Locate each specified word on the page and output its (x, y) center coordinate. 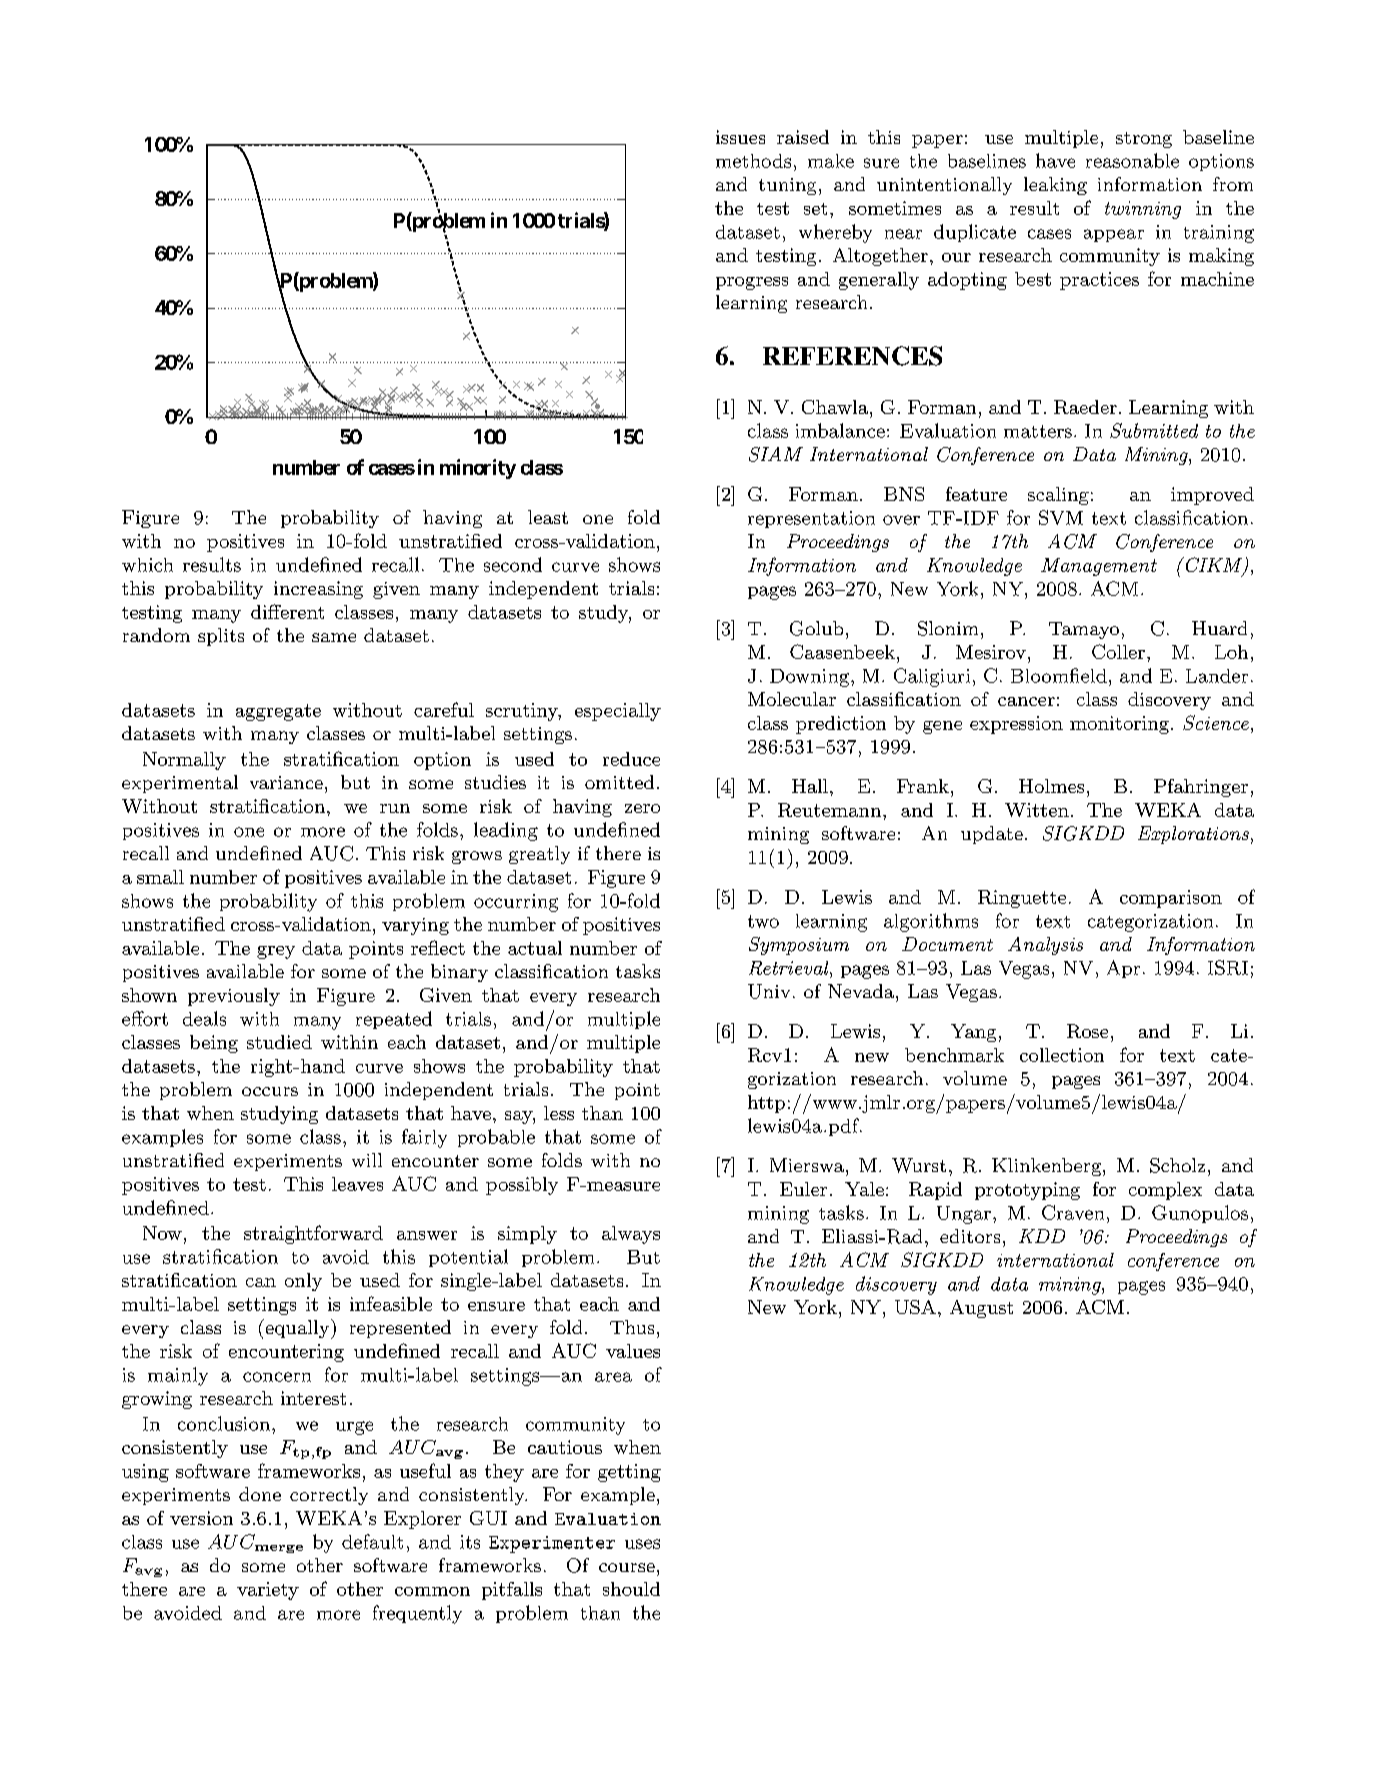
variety (268, 1591)
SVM (1061, 517)
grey (276, 952)
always (631, 1235)
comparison (1171, 899)
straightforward (313, 1234)
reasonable (1132, 160)
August (981, 1309)
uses (642, 1544)
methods (753, 161)
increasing (318, 590)
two (763, 921)
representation (811, 519)
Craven (1073, 1212)
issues (740, 137)
